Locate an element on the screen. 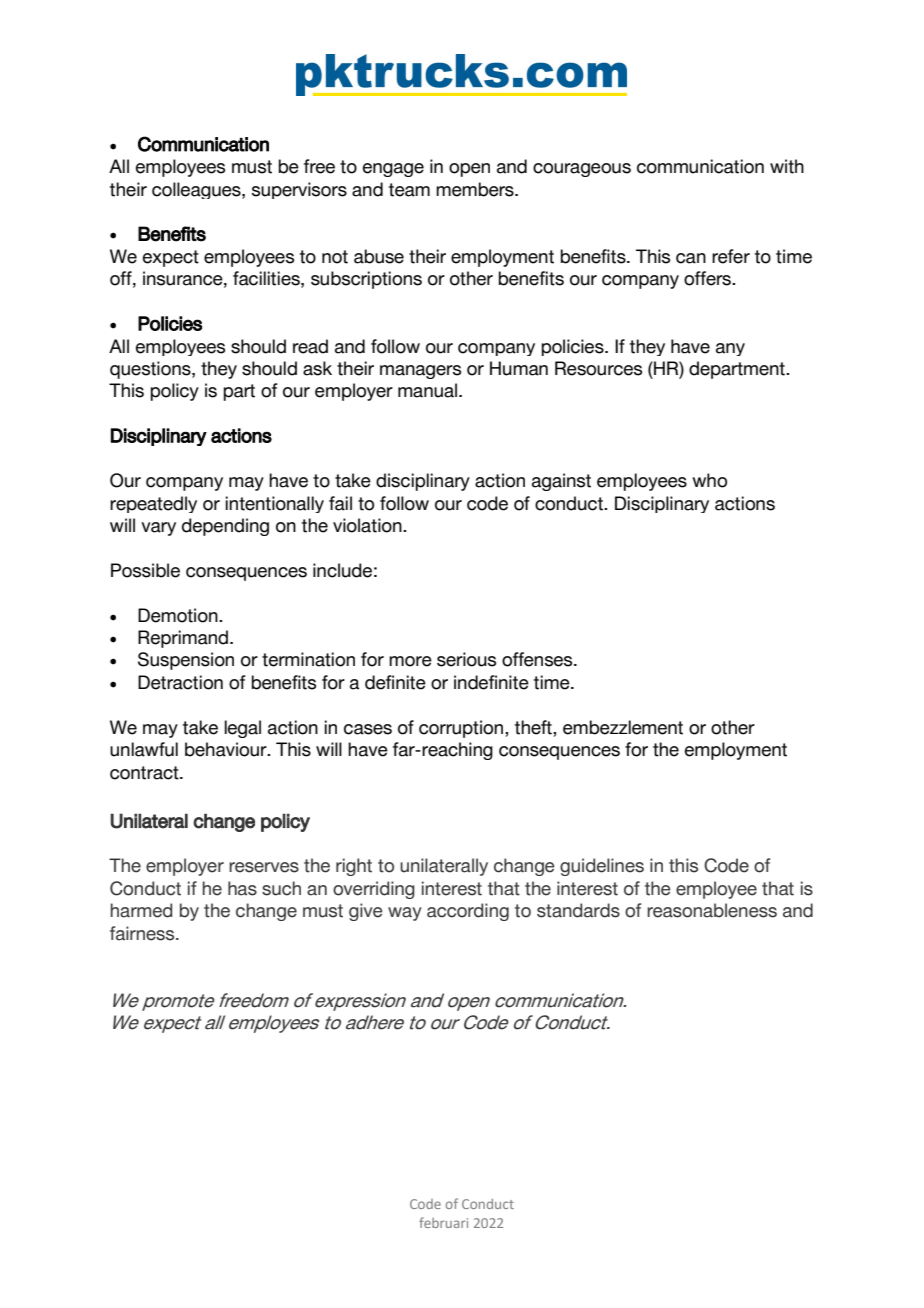  depending is located at coordinates (225, 527).
